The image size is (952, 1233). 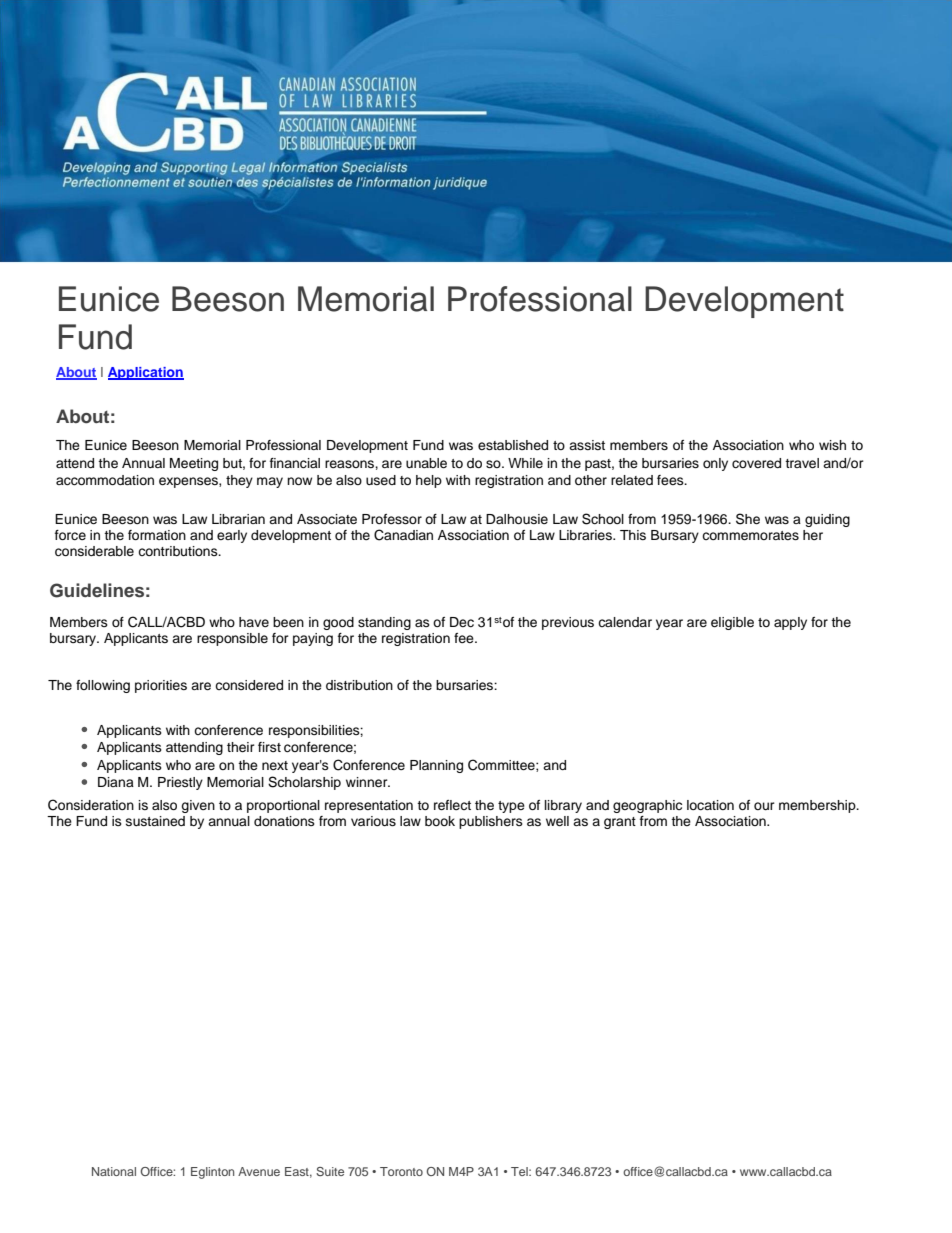 I want to click on Toronto, so click(x=401, y=1171).
